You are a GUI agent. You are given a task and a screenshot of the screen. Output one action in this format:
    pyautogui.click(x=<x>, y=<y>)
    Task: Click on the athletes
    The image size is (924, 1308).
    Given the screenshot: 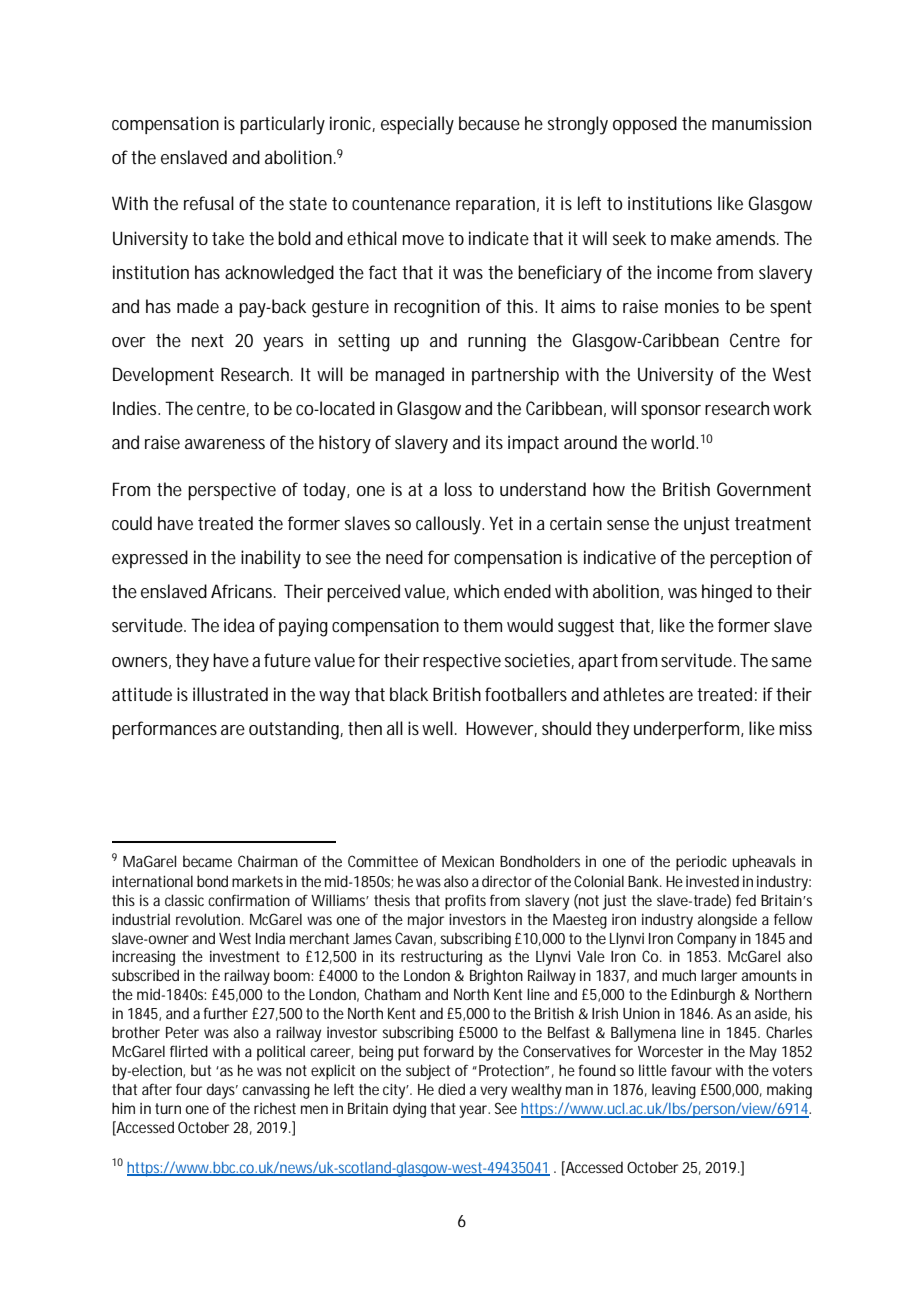 What is the action you would take?
    pyautogui.click(x=633, y=694)
